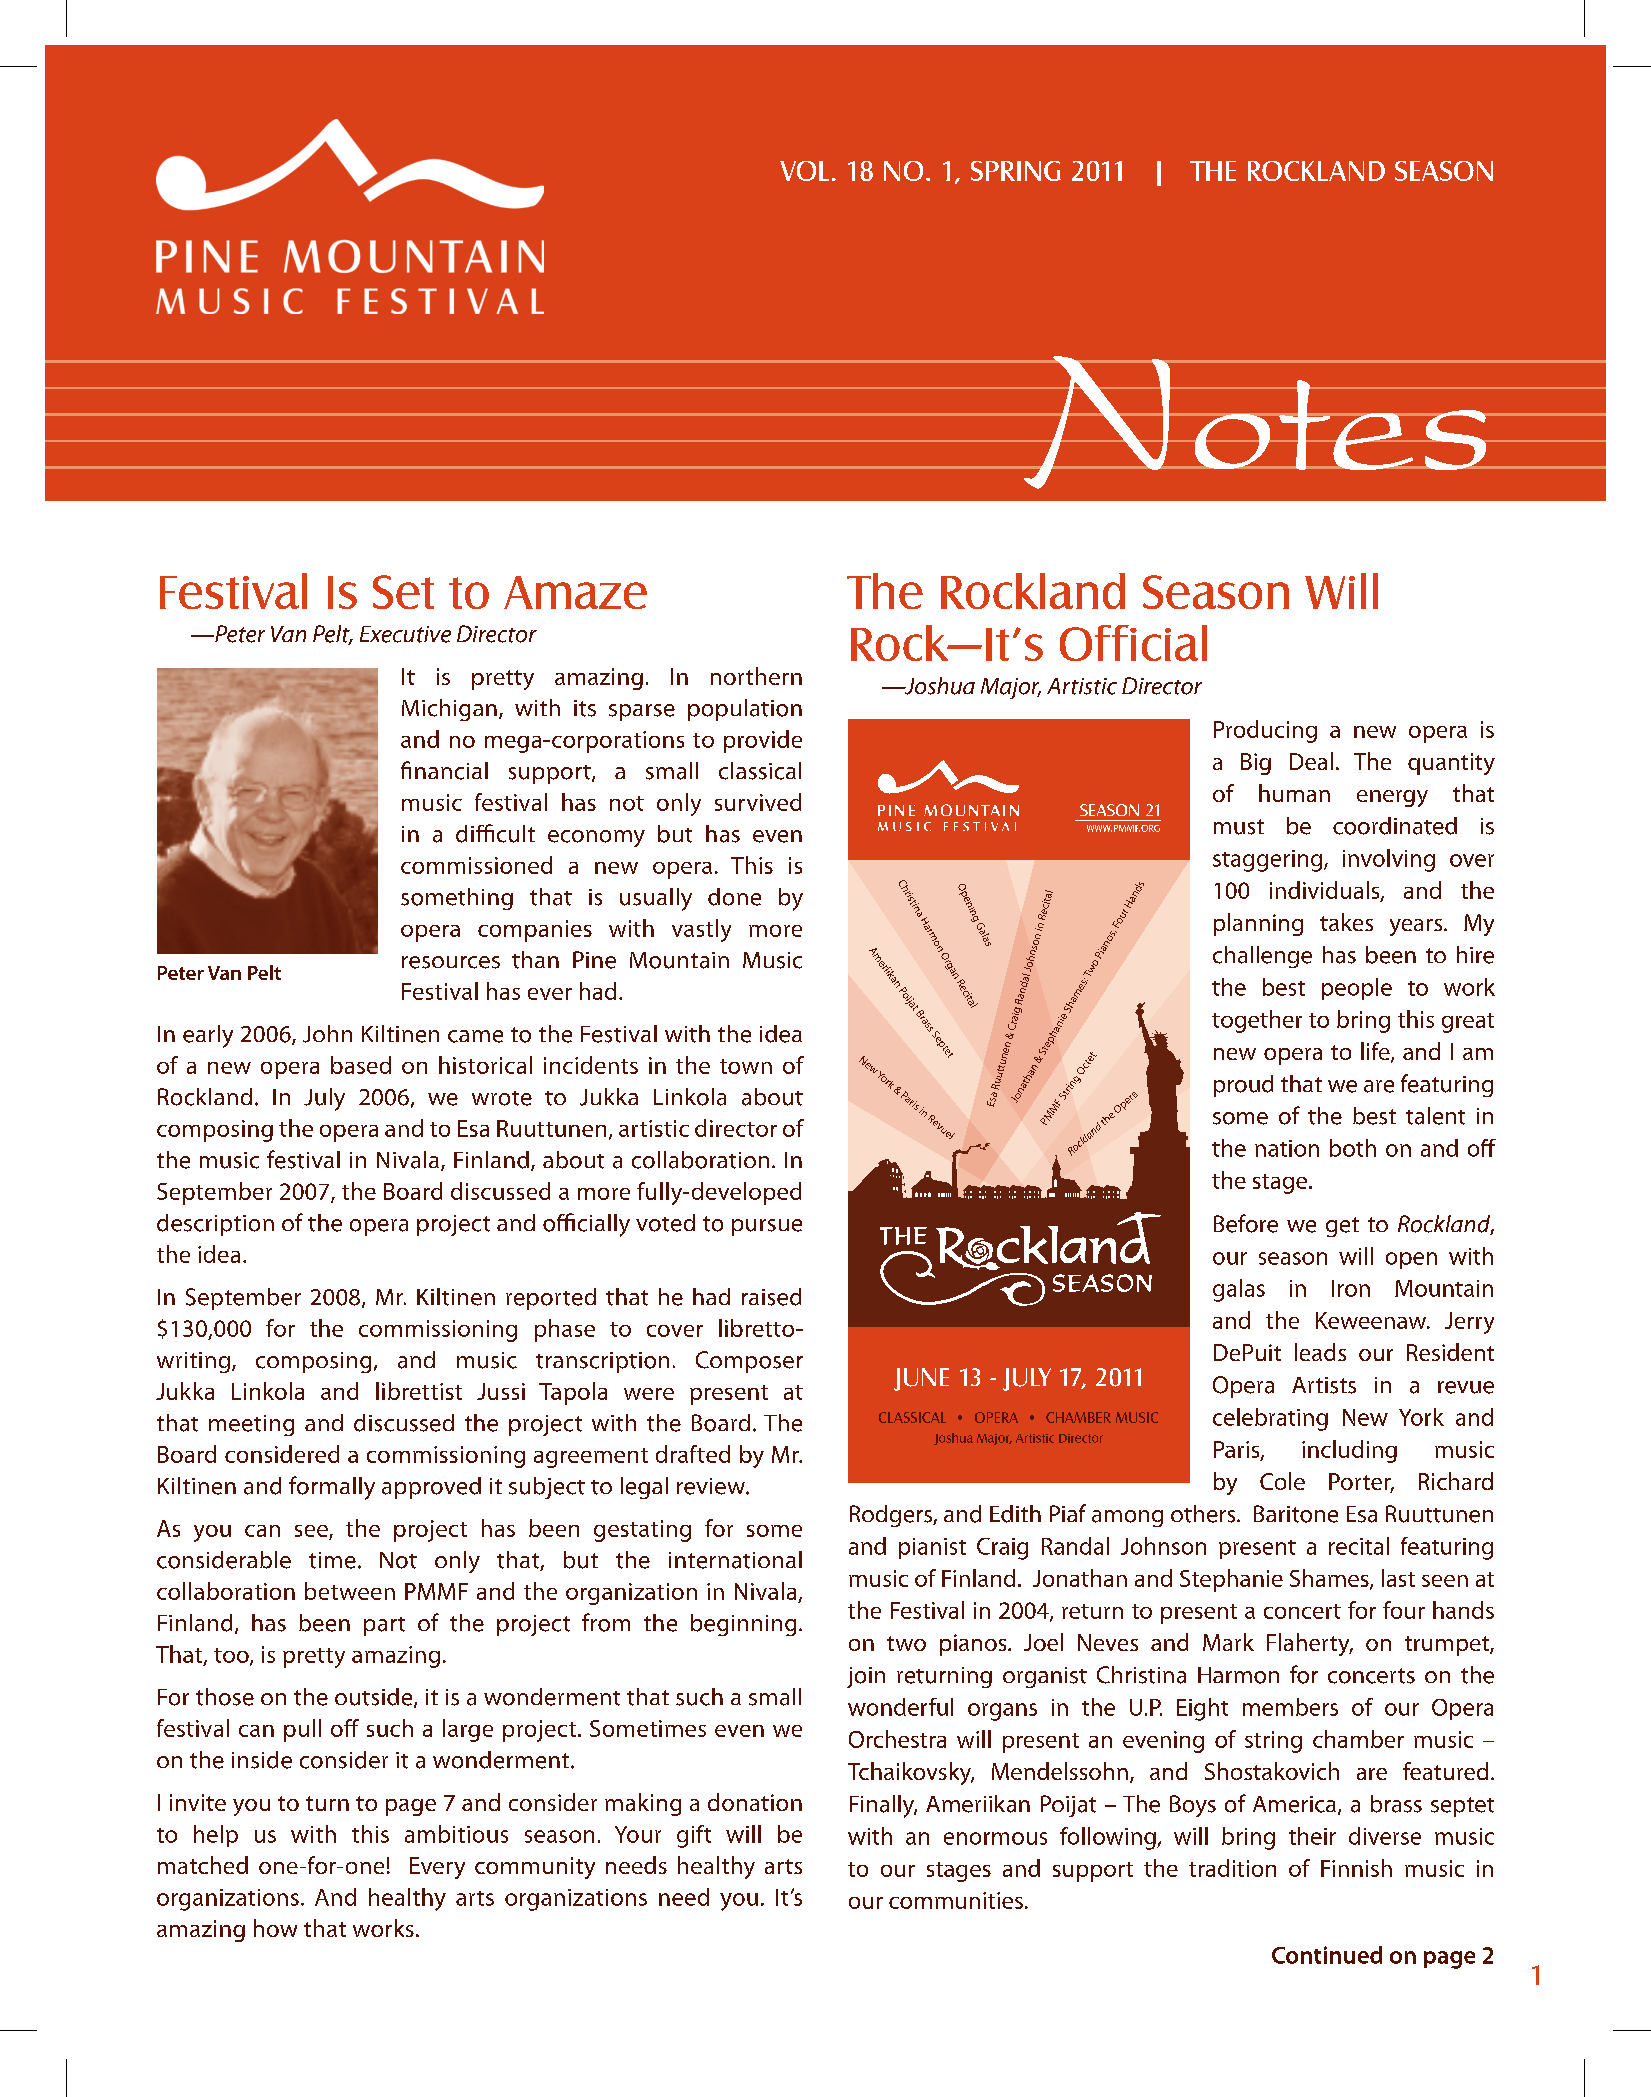  What do you see at coordinates (956, 1900) in the document?
I see `communities` at bounding box center [956, 1900].
